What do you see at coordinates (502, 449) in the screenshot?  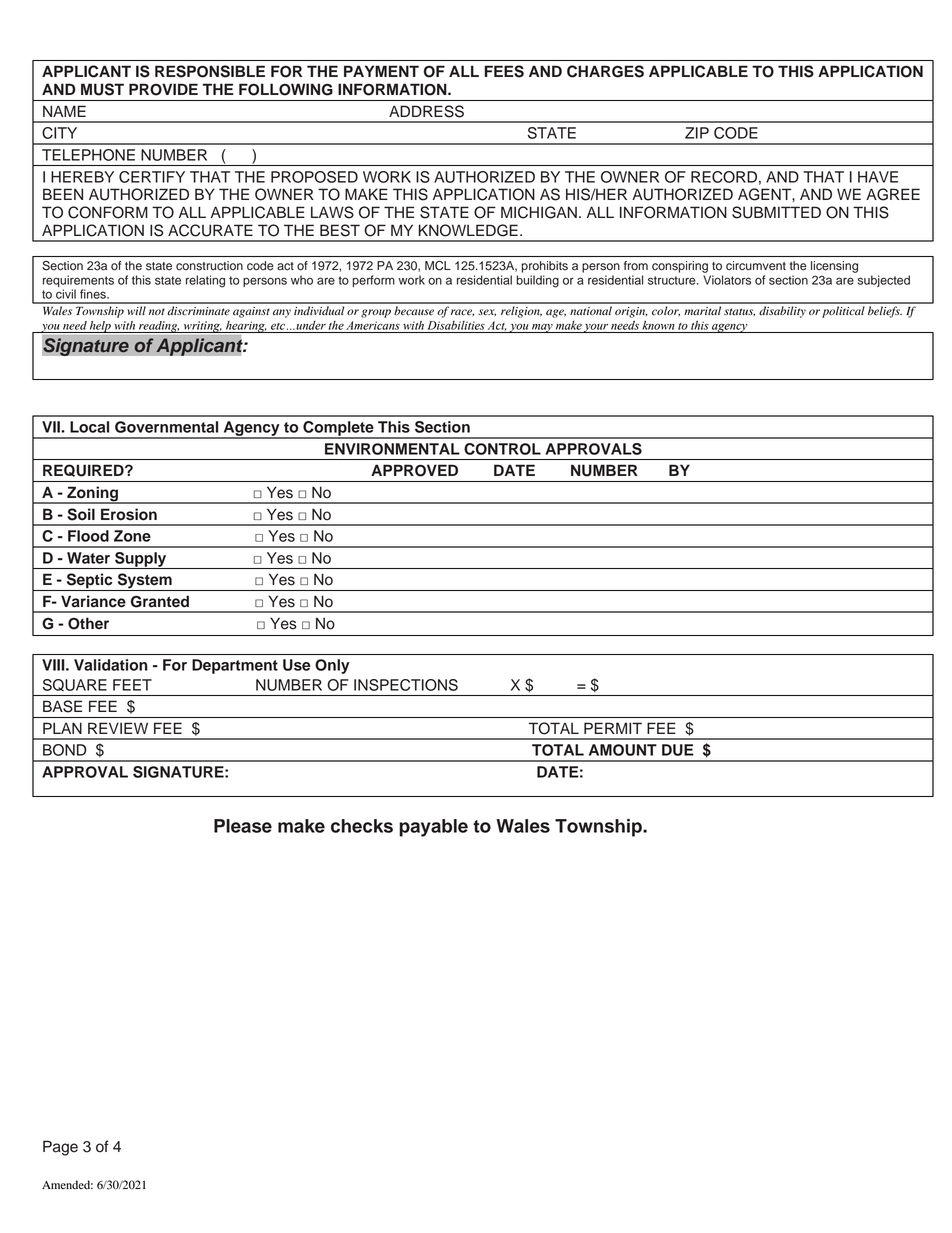 I see `CONTROL` at bounding box center [502, 449].
